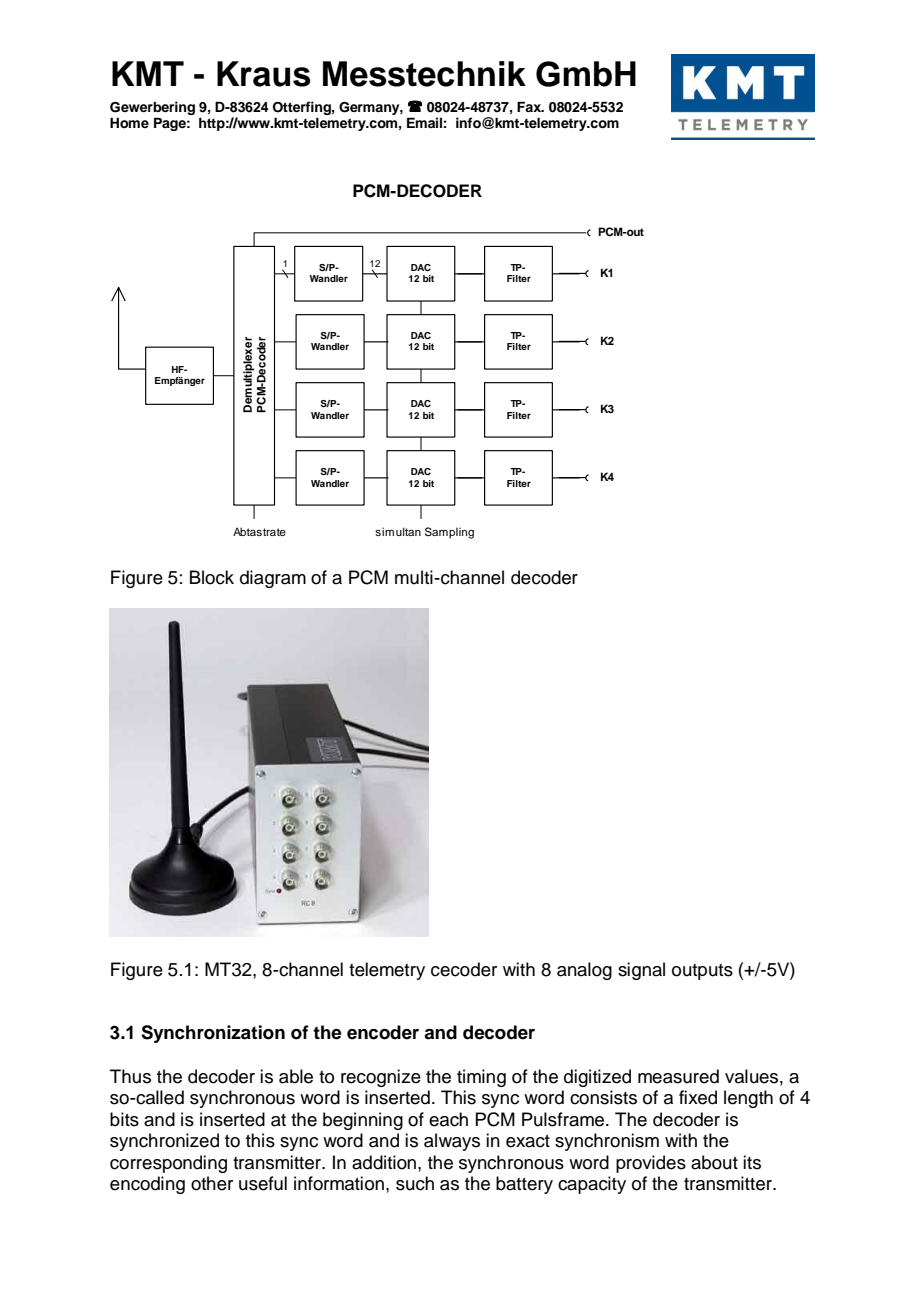 This screenshot has height=1308, width=924. Describe the element at coordinates (584, 971) in the screenshot. I see `analog` at that location.
